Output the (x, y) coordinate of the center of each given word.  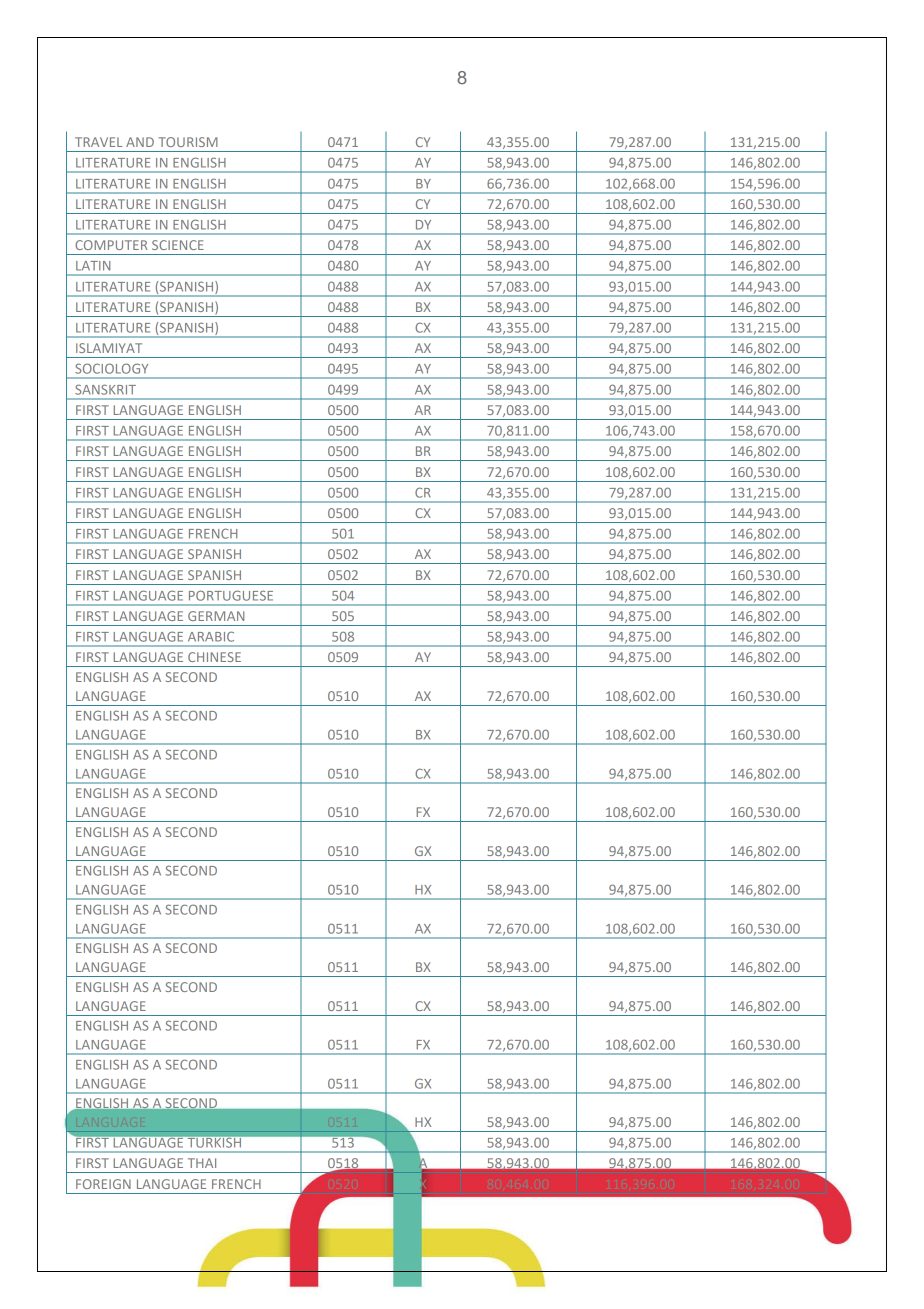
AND (140, 142)
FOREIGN (103, 1184)
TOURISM (188, 142)
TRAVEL (98, 142)
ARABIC (211, 636)
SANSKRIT (105, 389)
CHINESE (214, 657)
